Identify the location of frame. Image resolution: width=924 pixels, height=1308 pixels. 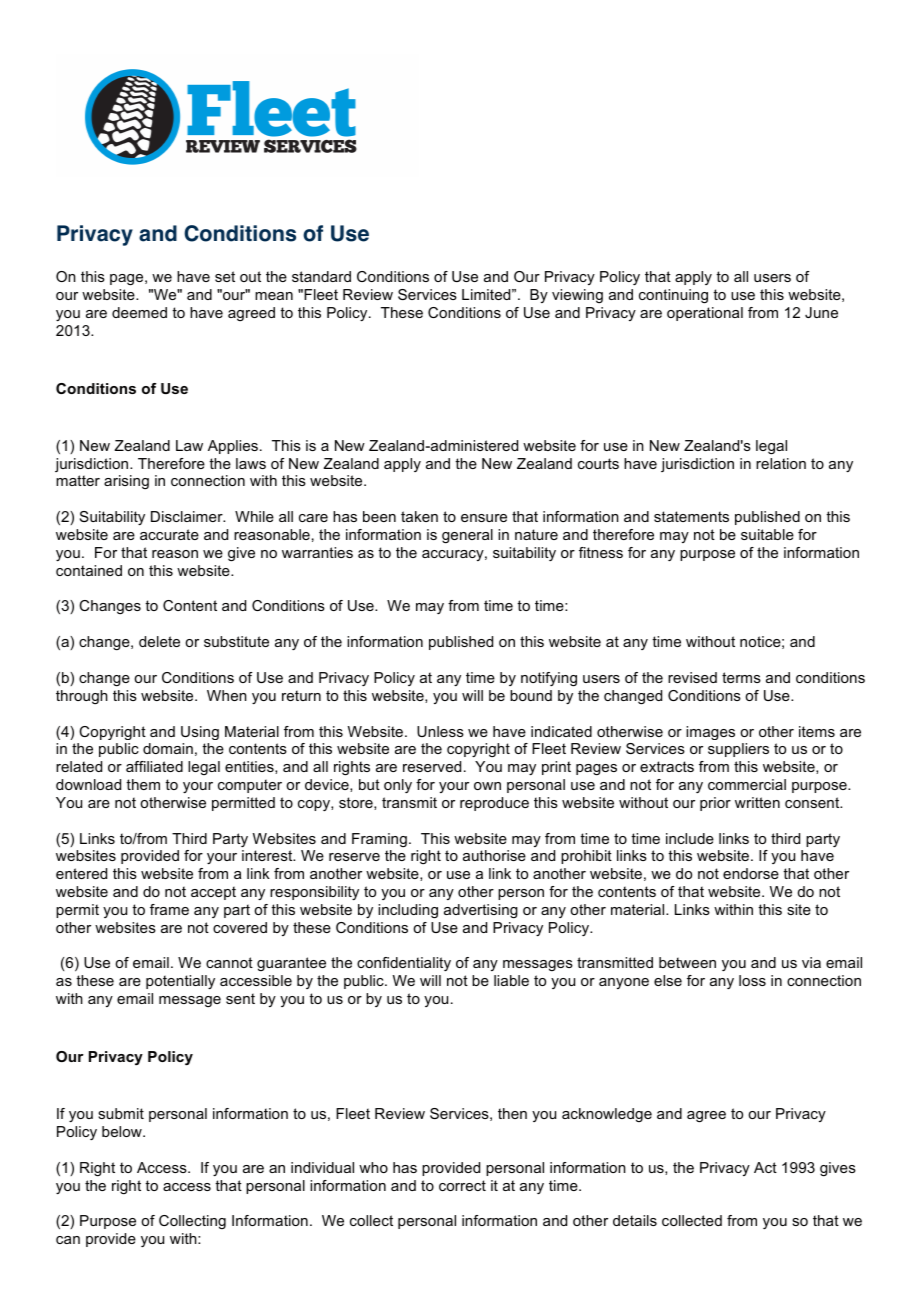
(169, 909).
